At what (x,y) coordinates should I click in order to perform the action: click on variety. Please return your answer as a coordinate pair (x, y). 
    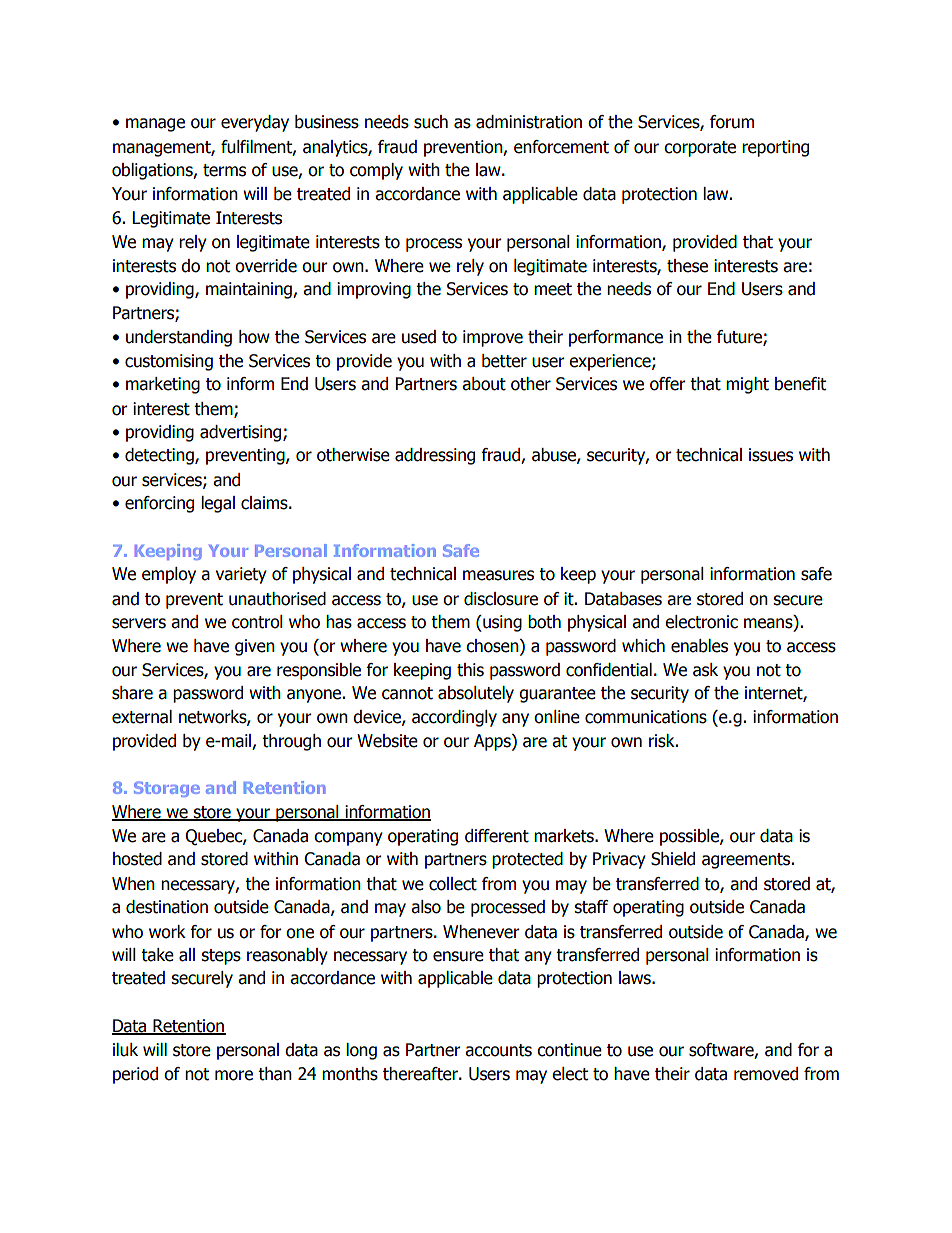
    Looking at the image, I should click on (241, 575).
